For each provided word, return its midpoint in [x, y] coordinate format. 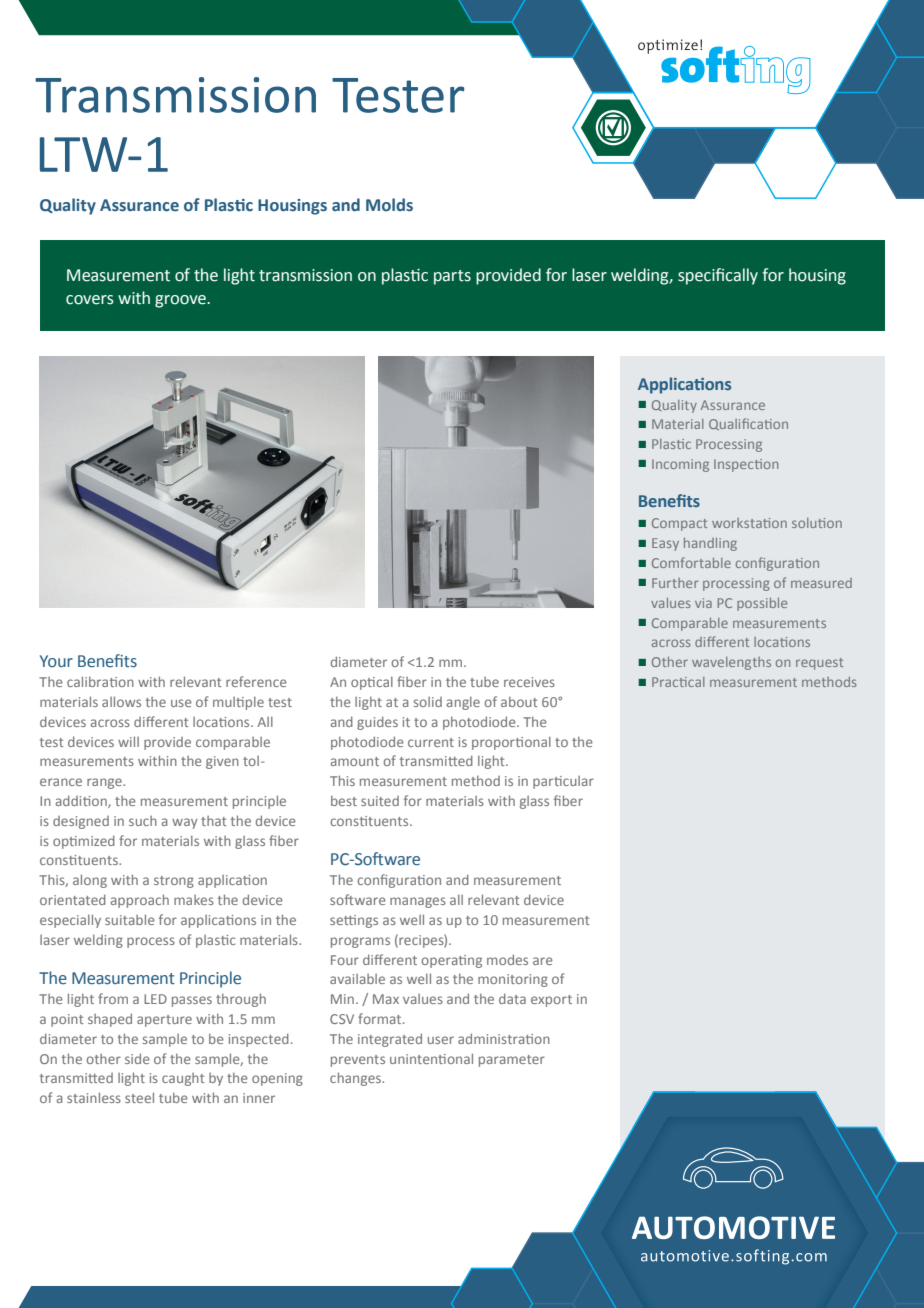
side [137, 1058]
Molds [389, 205]
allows [121, 701]
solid [428, 702]
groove [181, 301]
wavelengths [731, 663]
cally [741, 276]
